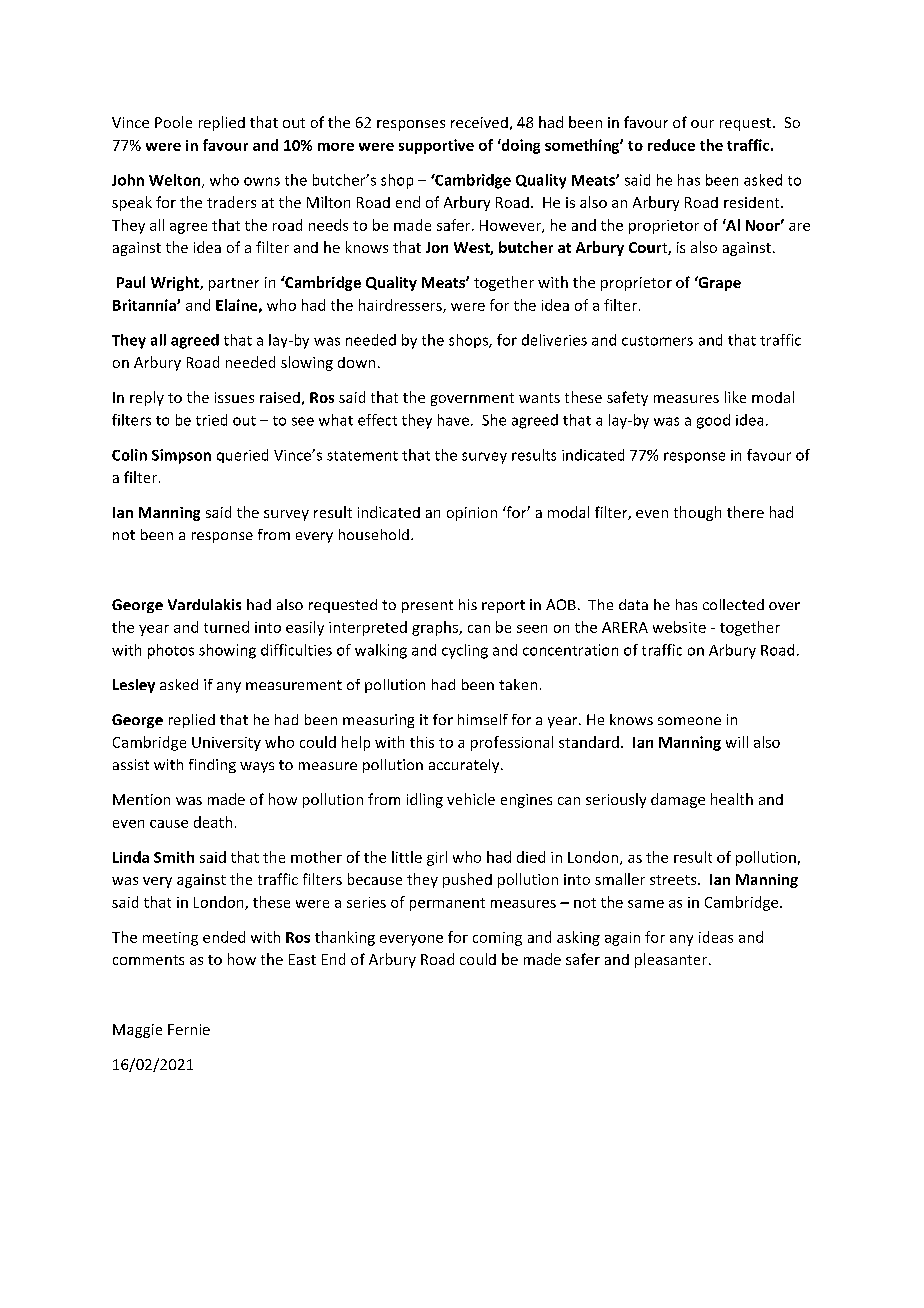  I want to click on coming, so click(497, 939).
